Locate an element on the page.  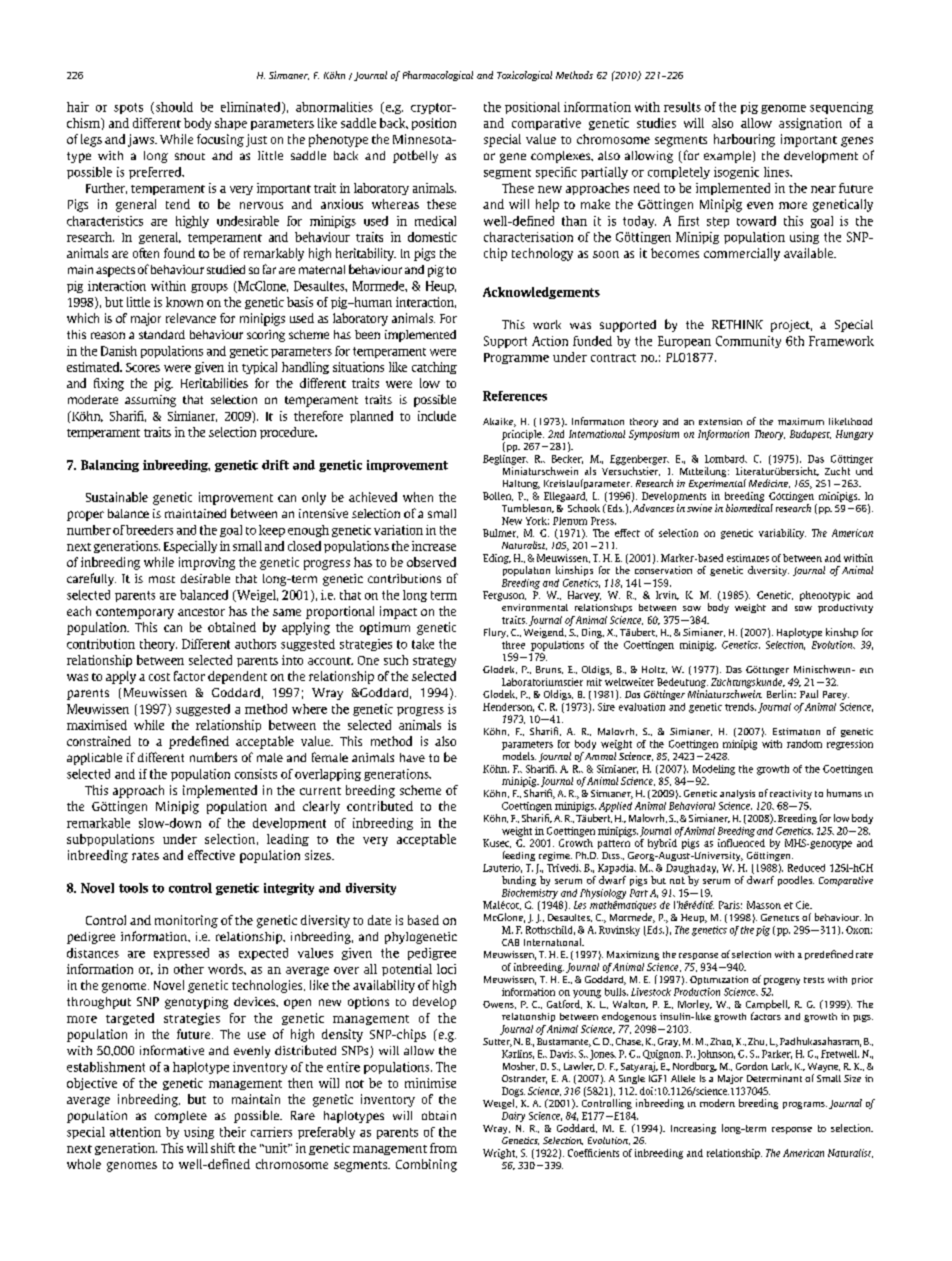
should is located at coordinates (174, 107).
